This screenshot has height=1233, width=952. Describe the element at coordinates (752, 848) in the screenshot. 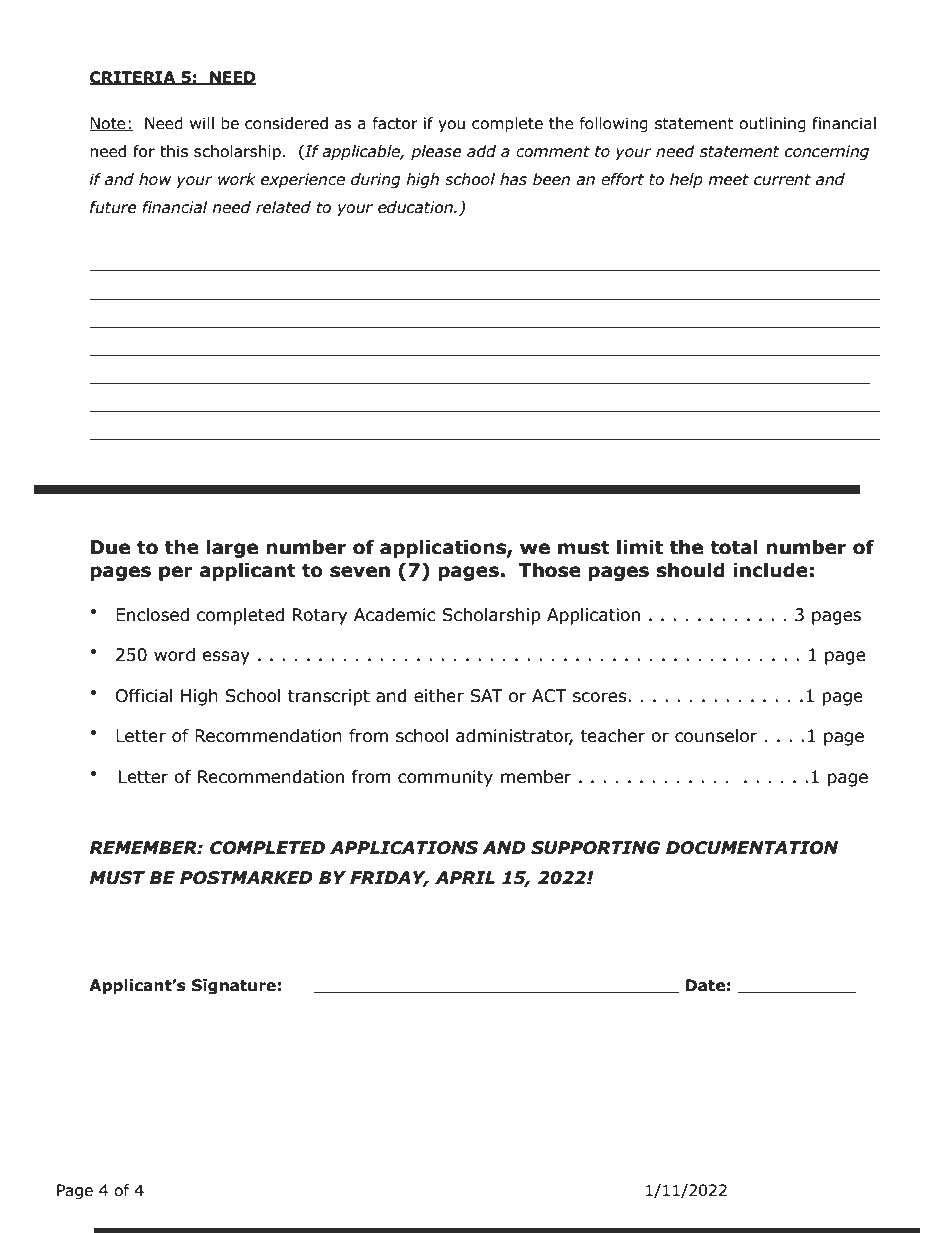

I see `DOCUMENTATION` at that location.
